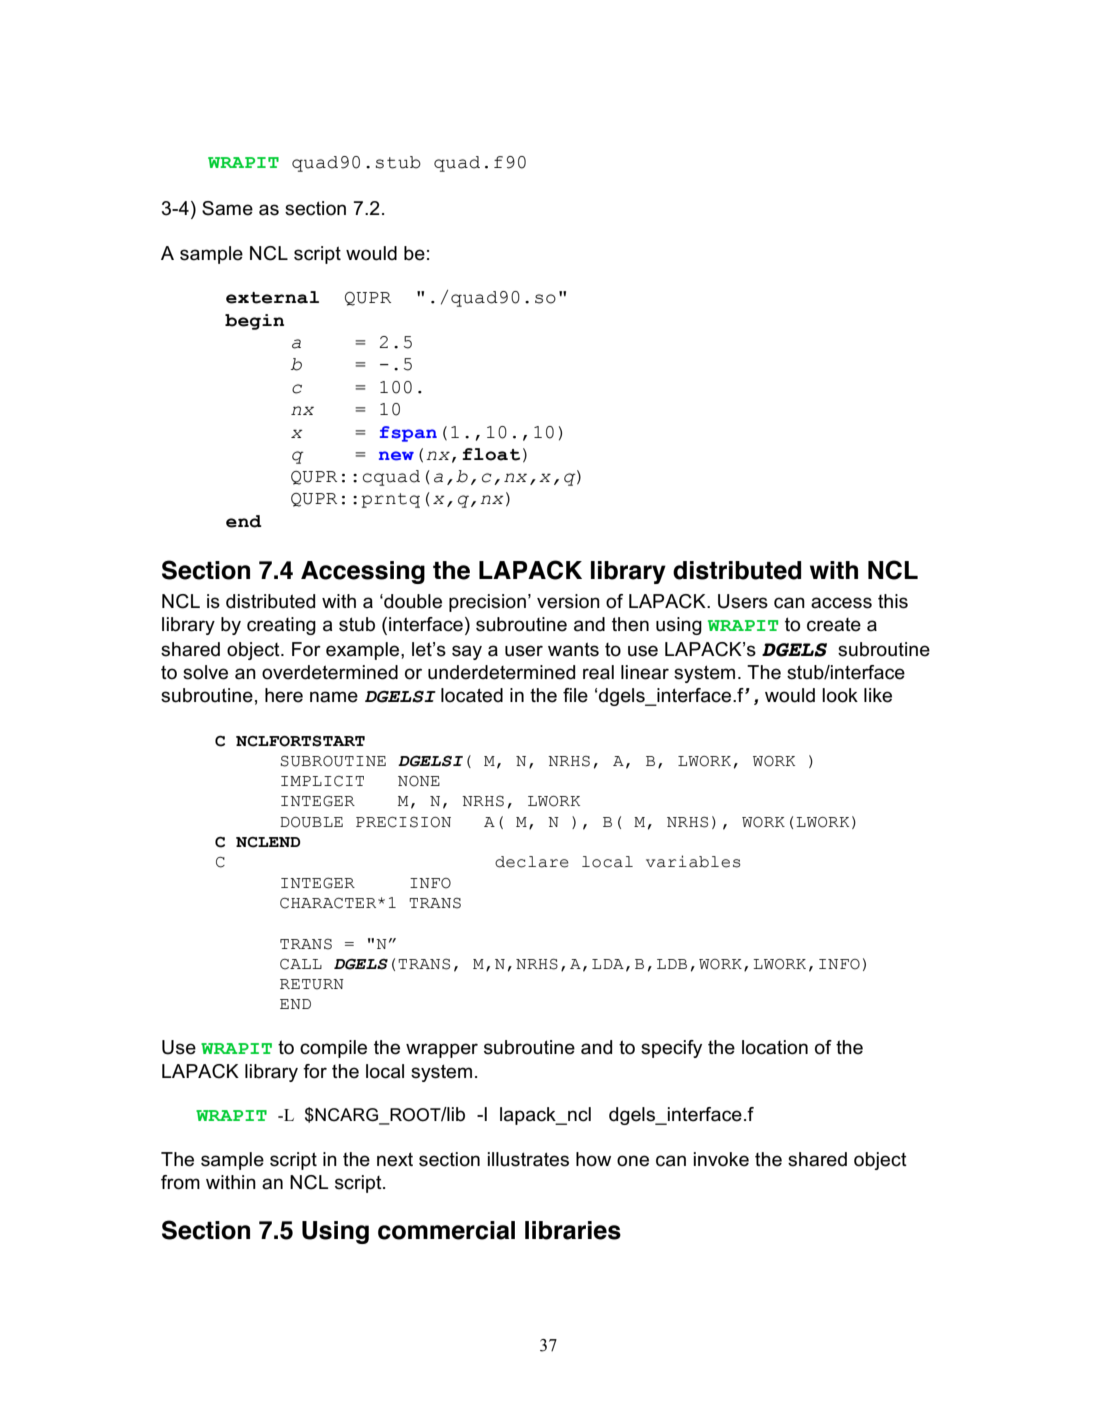 The height and width of the screenshot is (1420, 1097). What do you see at coordinates (573, 649) in the screenshot?
I see `wants` at bounding box center [573, 649].
